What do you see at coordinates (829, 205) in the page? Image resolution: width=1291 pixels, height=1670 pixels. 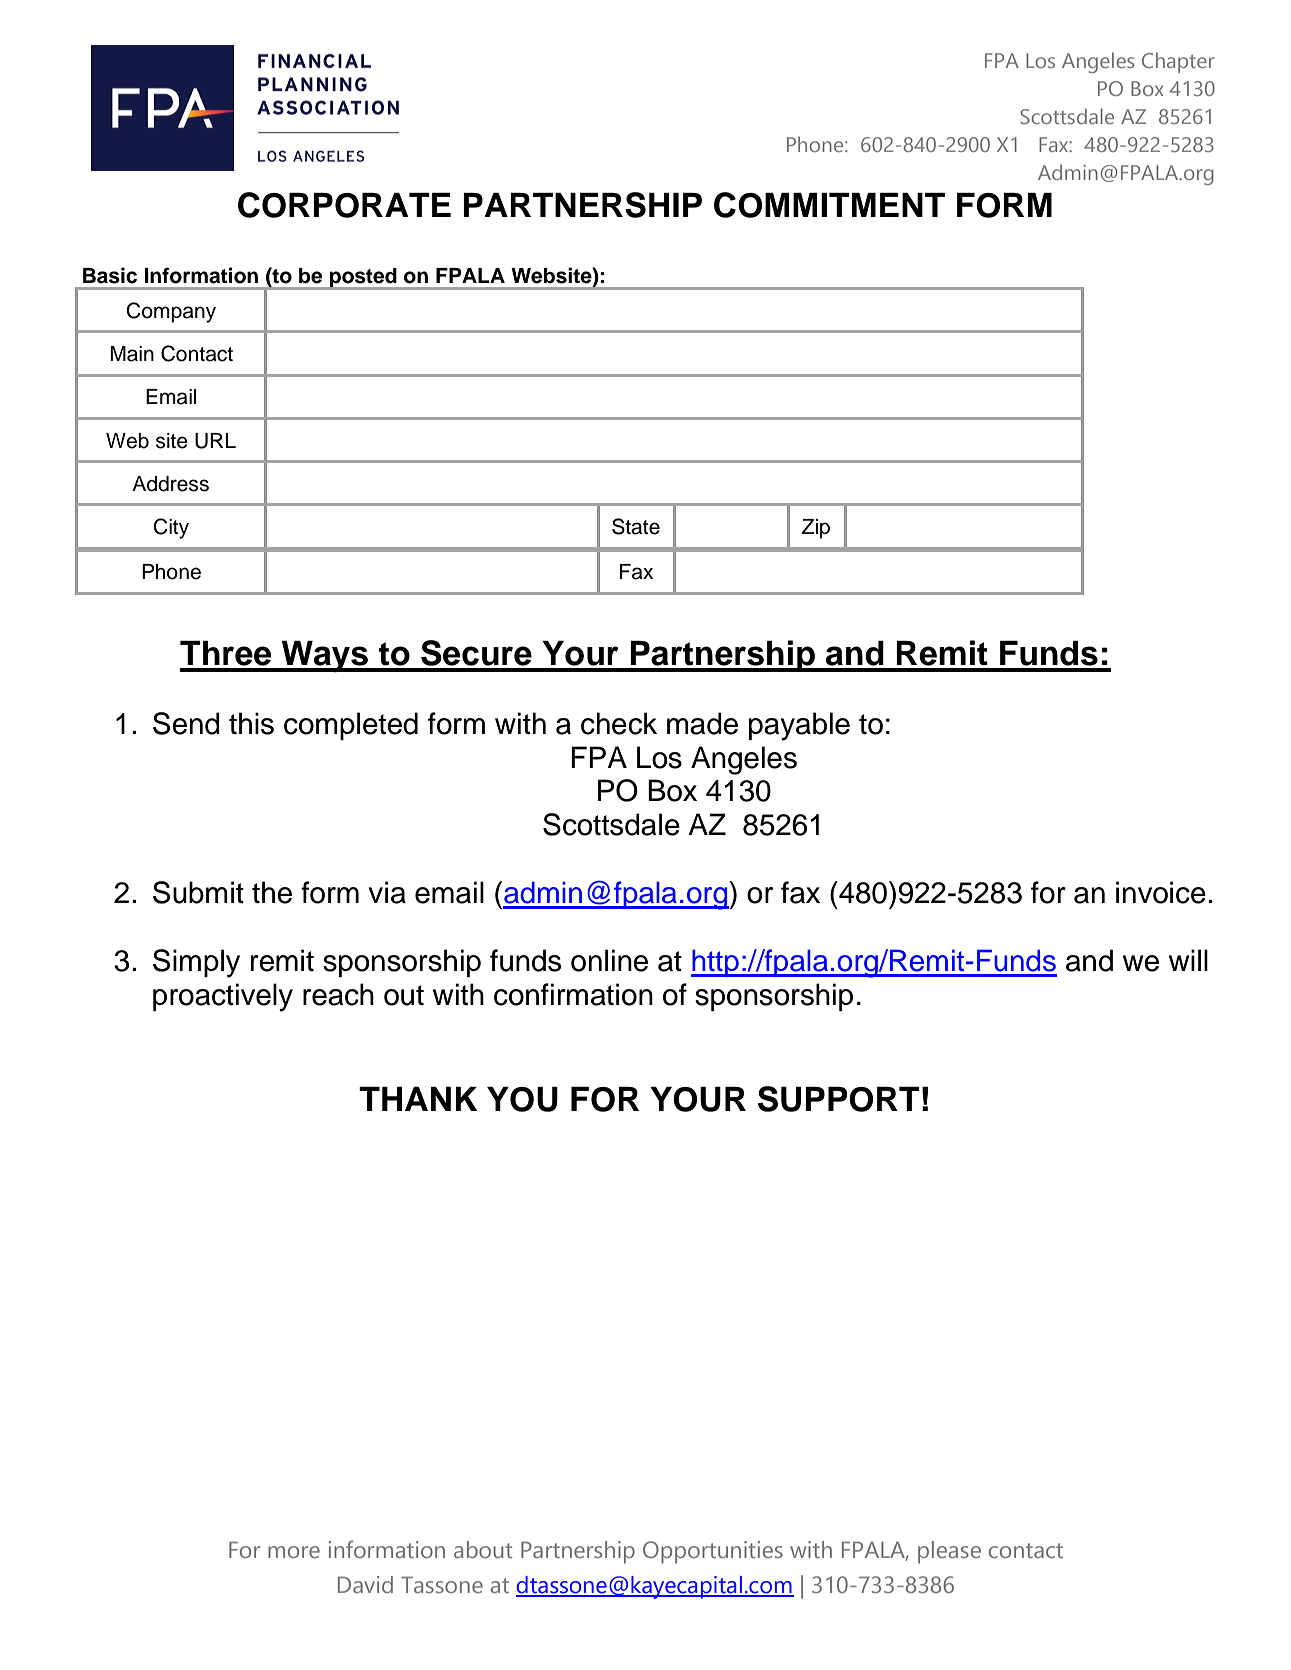 I see `COMMITMENT` at bounding box center [829, 205].
